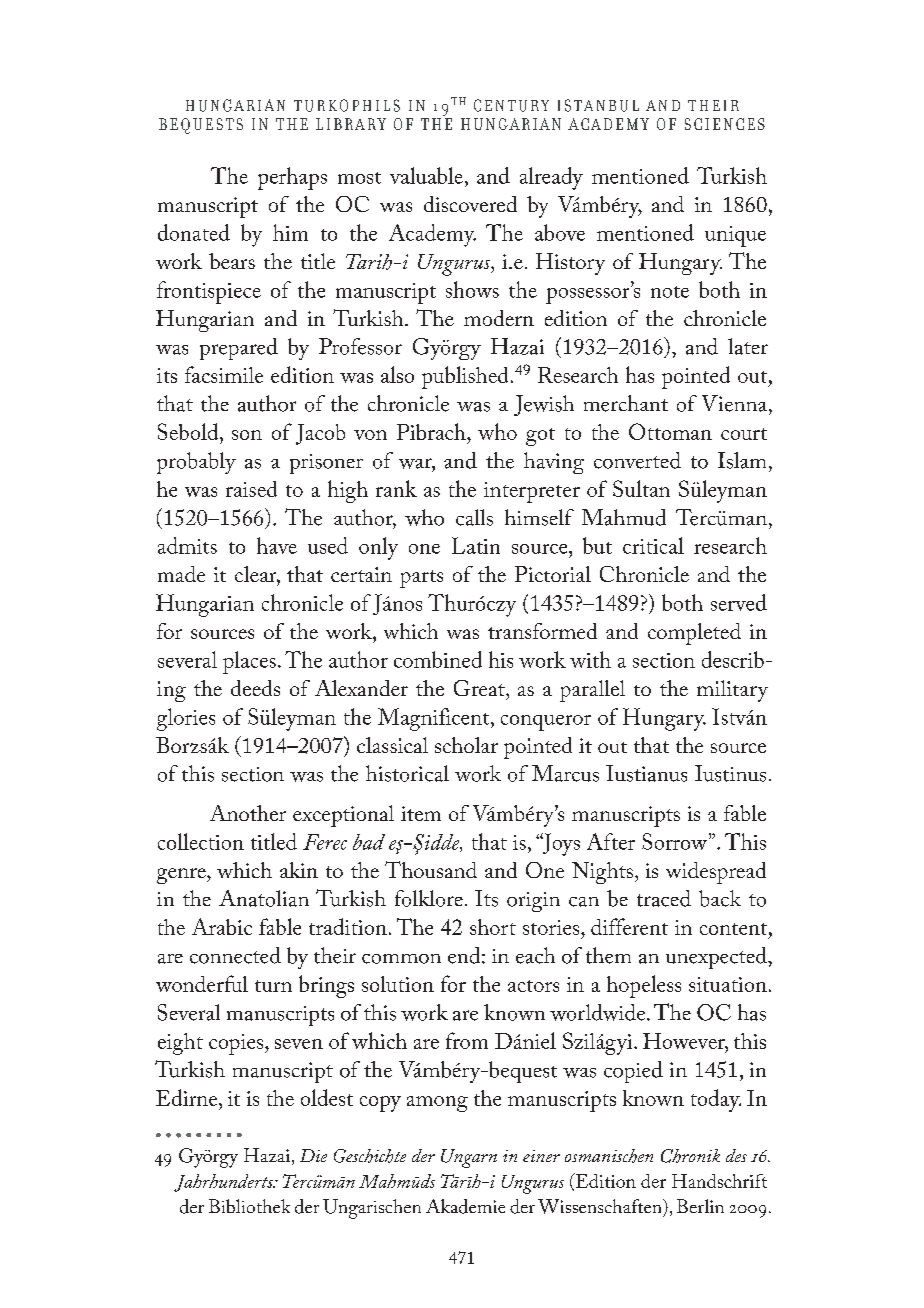  I want to click on prepared, so click(239, 349).
